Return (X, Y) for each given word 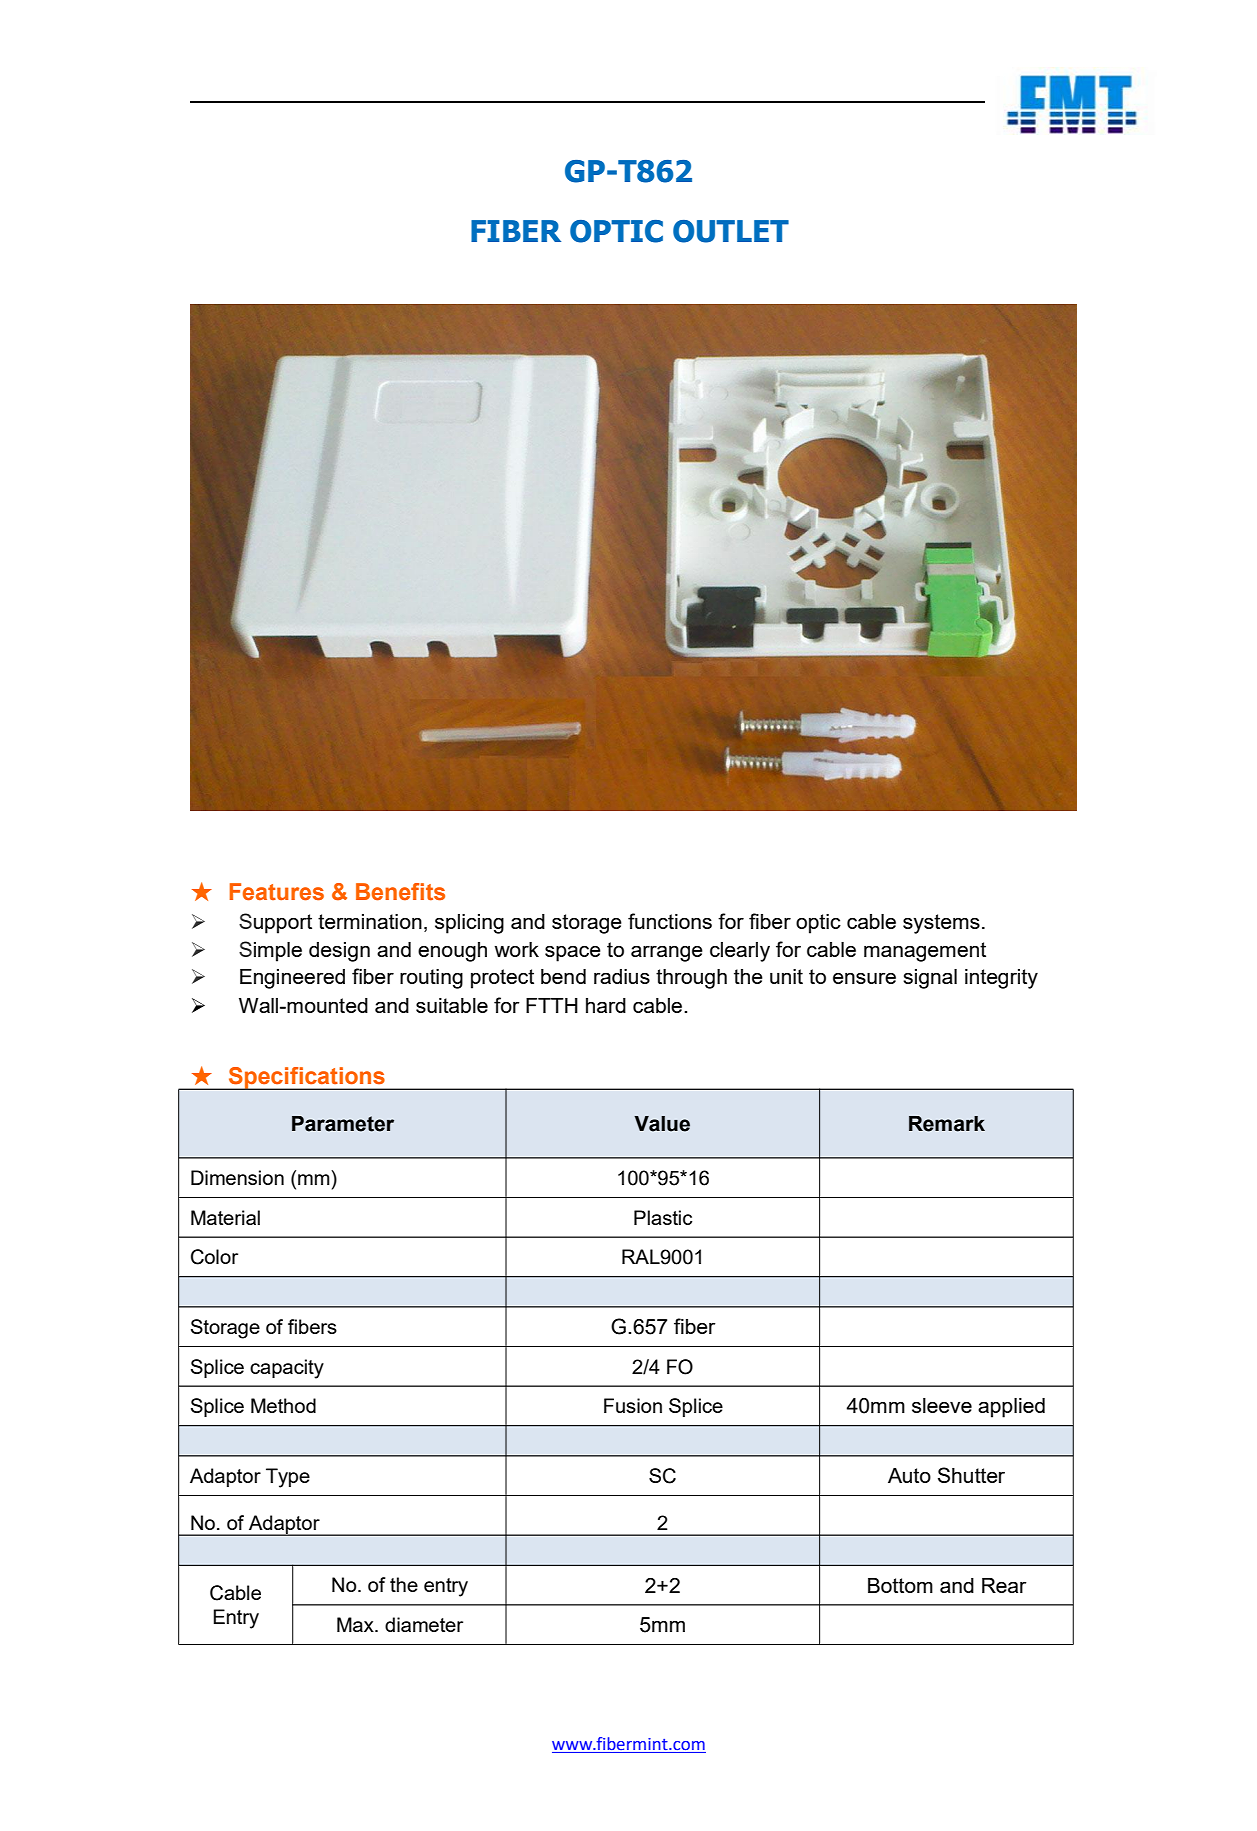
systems (941, 924)
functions (670, 921)
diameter (424, 1624)
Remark (947, 1124)
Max (356, 1624)
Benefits (400, 892)
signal (930, 979)
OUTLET (731, 231)
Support (275, 923)
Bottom (900, 1585)
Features (277, 892)
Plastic (663, 1217)
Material (225, 1217)
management (925, 952)
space (573, 954)
